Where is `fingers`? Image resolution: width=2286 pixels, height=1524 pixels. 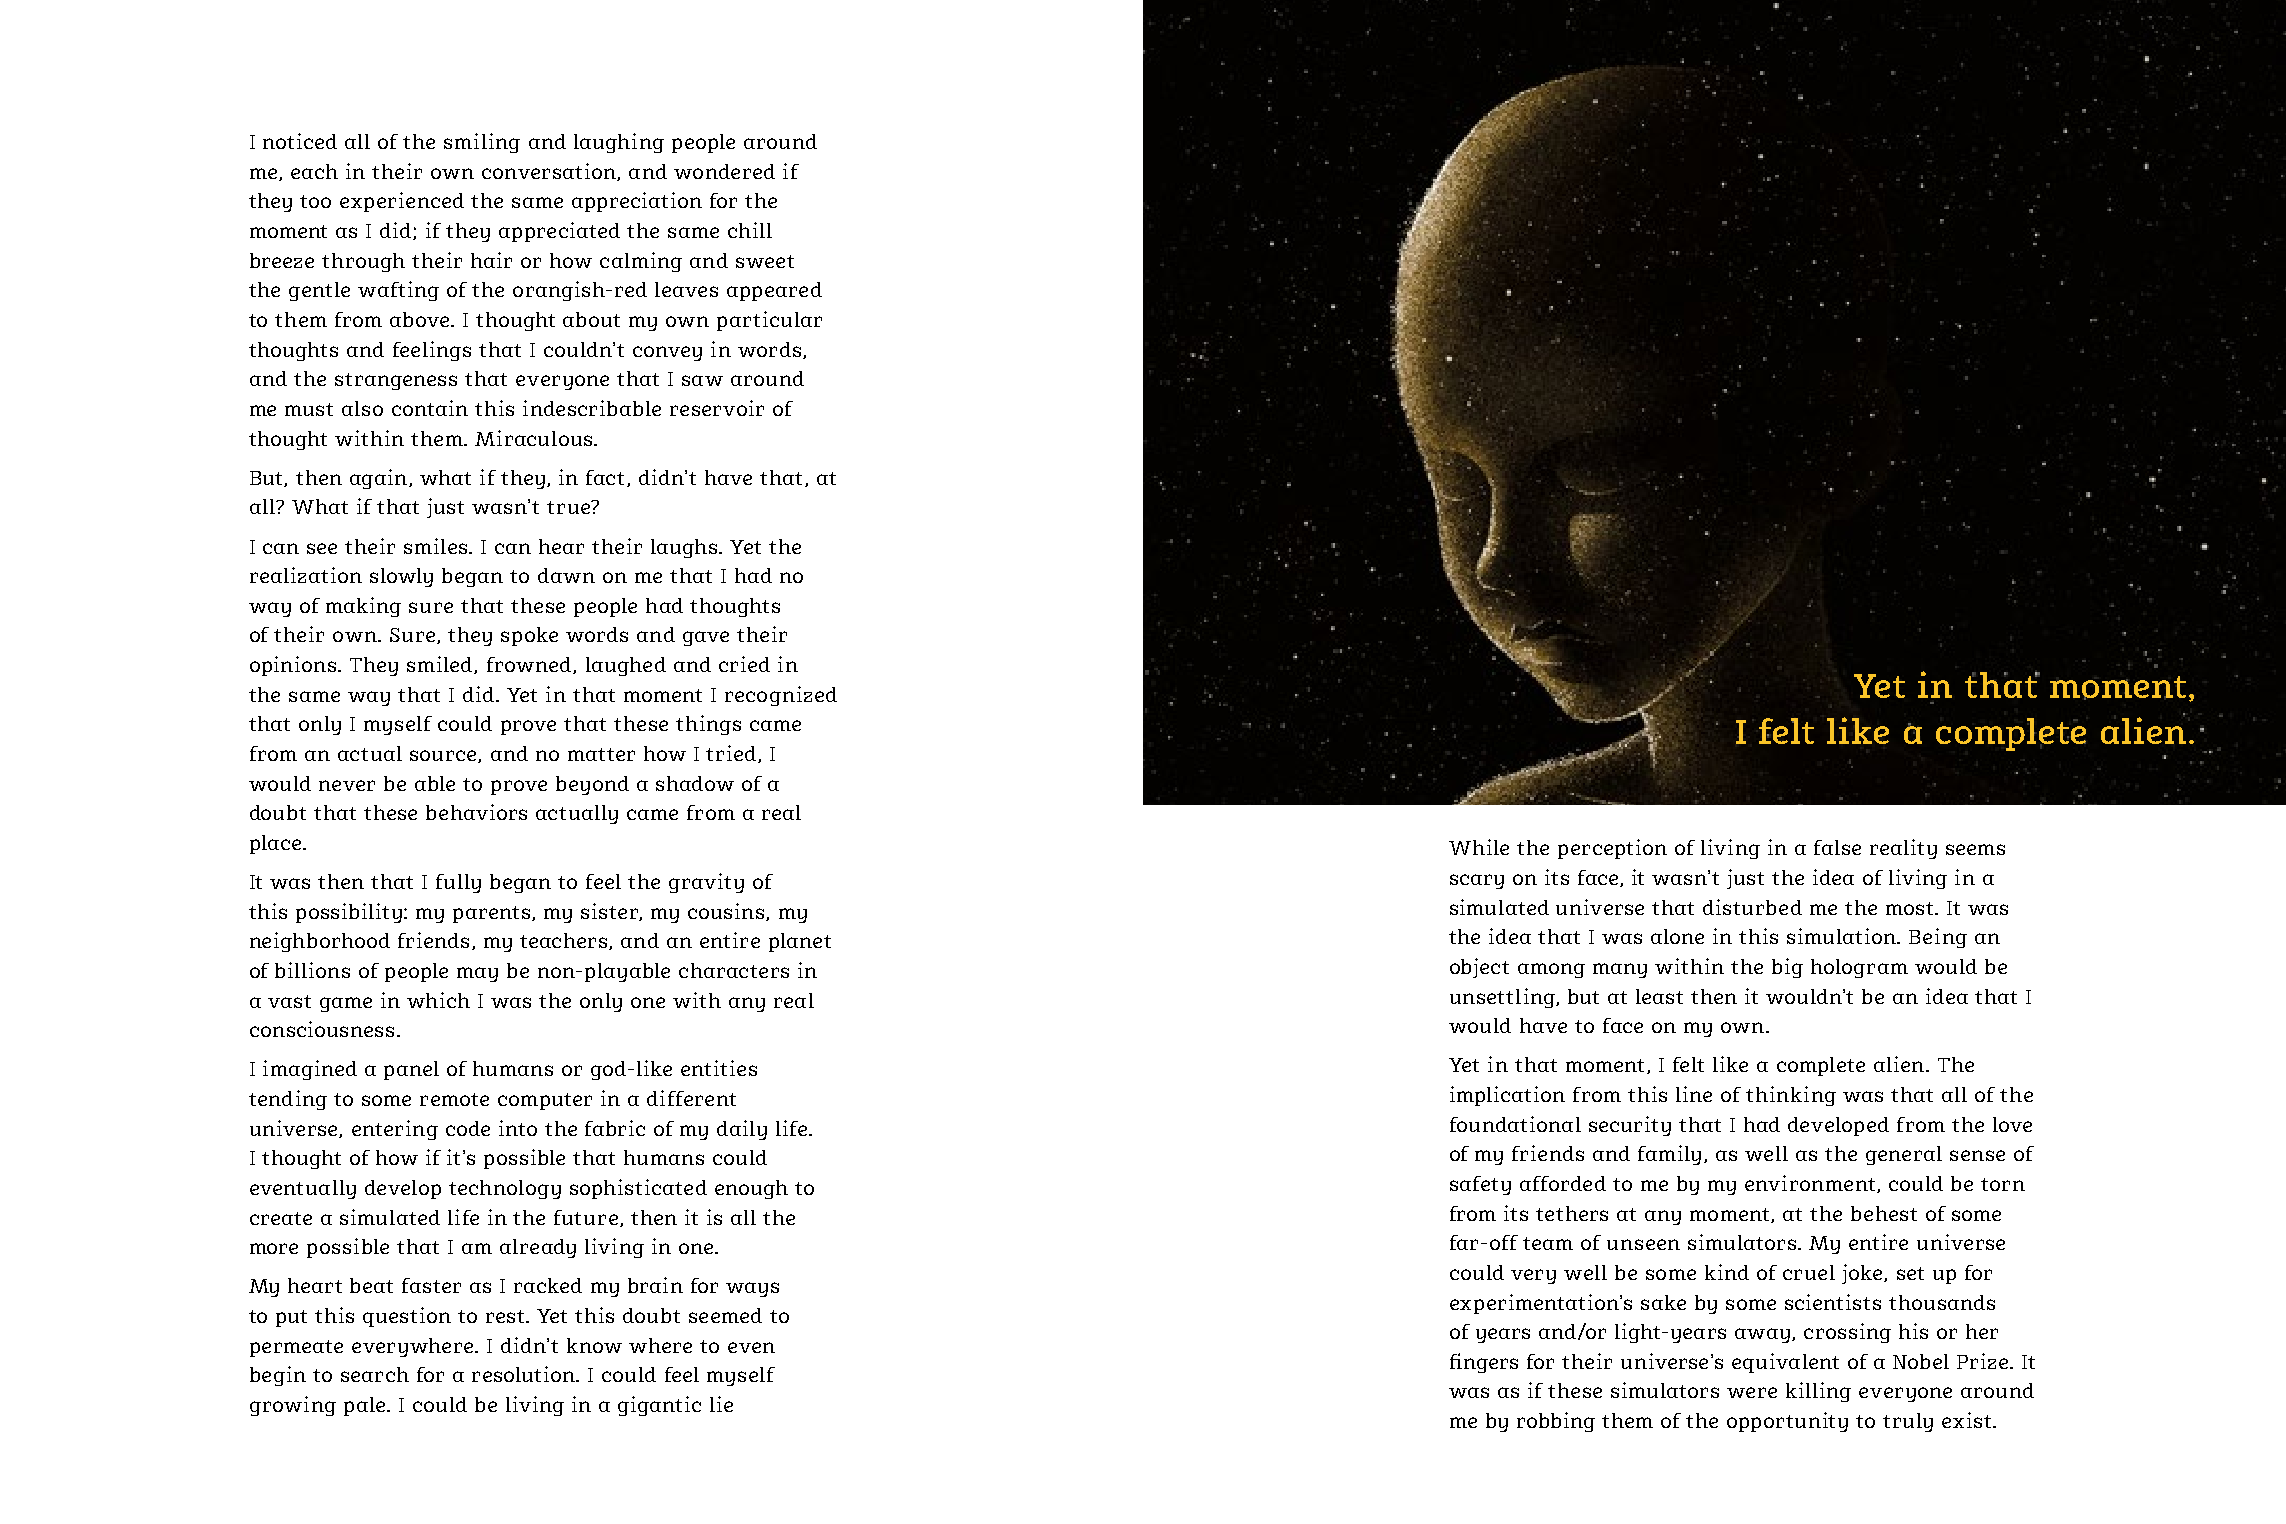
fingers is located at coordinates (1484, 1363).
